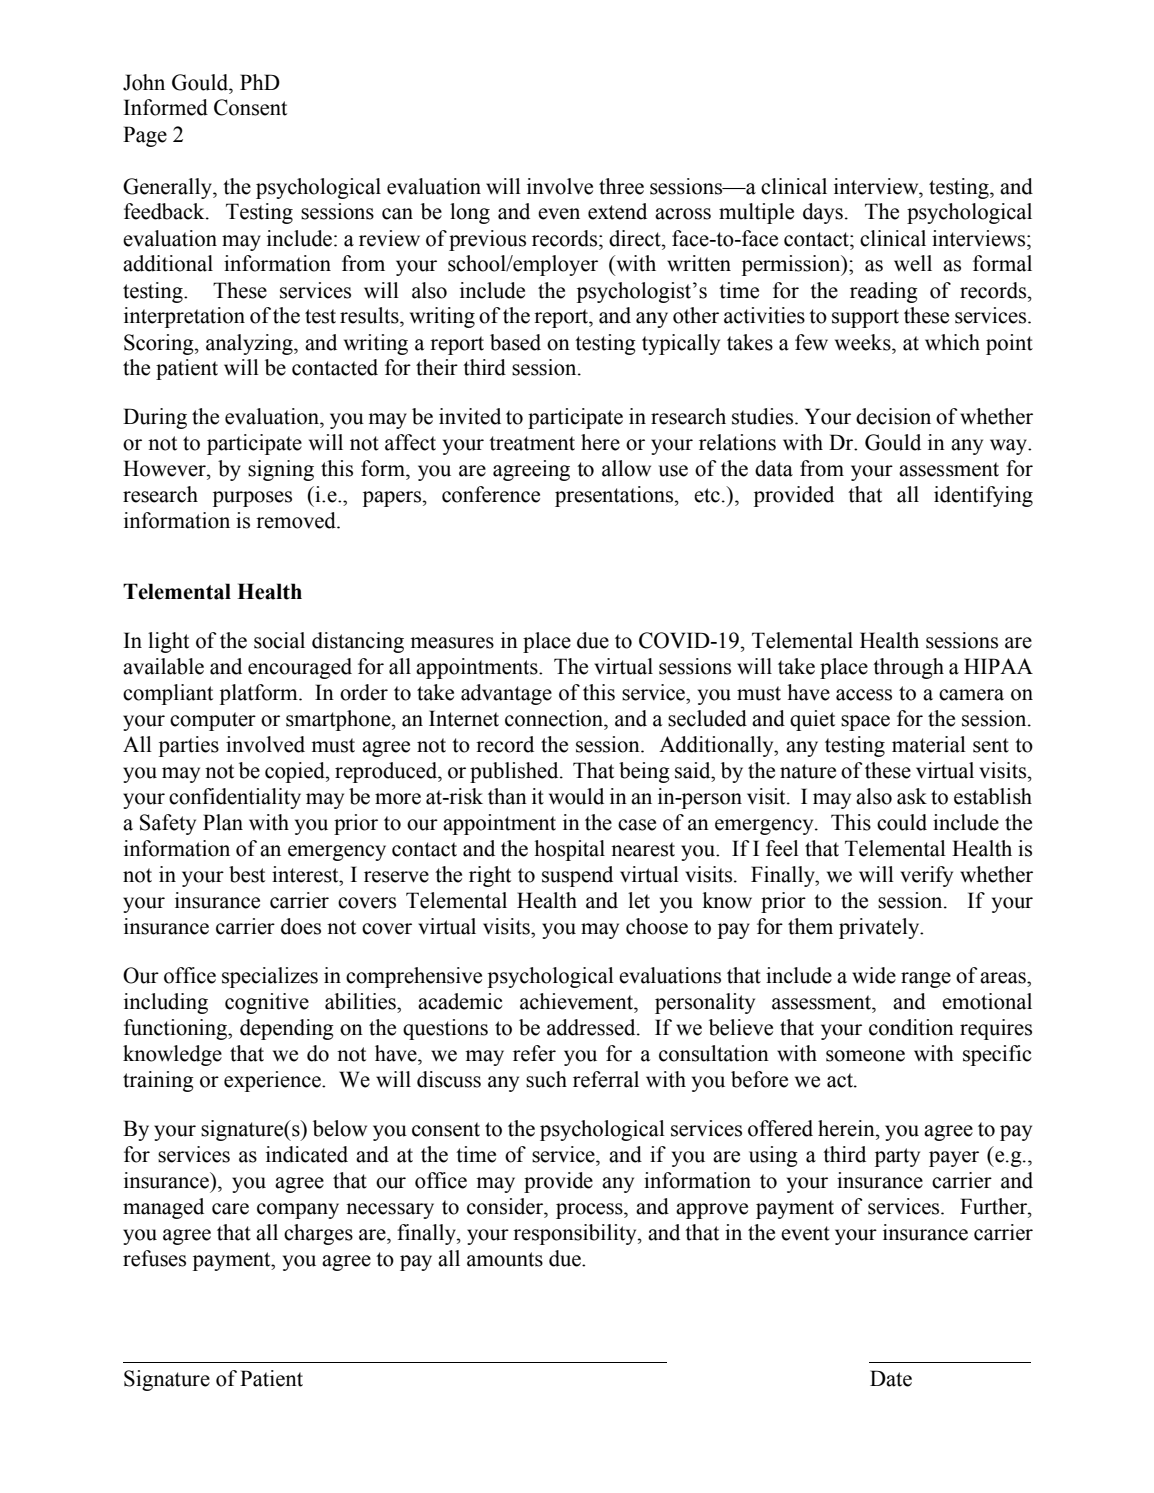 The image size is (1154, 1493). What do you see at coordinates (929, 744) in the image?
I see `material` at bounding box center [929, 744].
